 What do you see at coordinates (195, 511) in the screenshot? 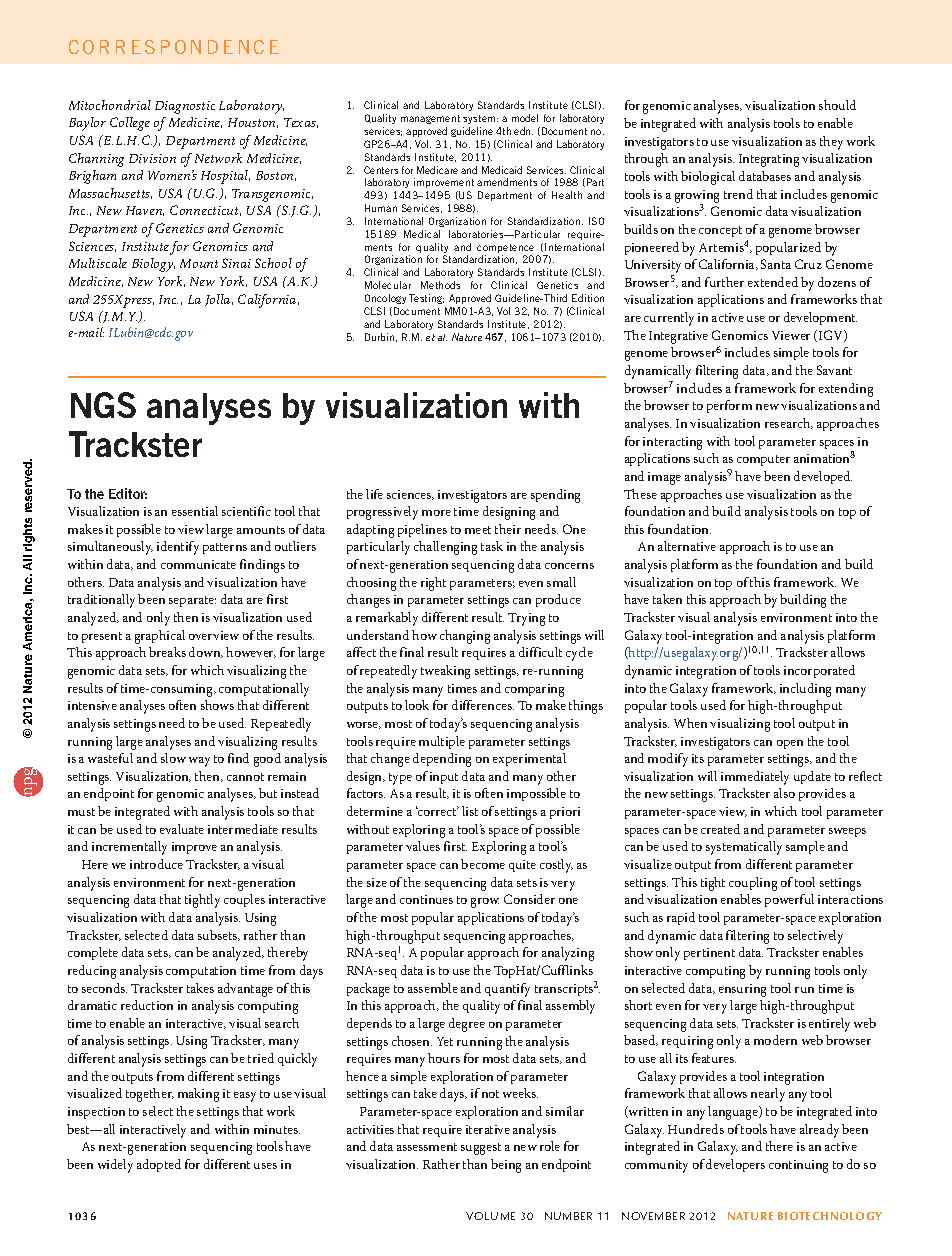
I see `essential` at bounding box center [195, 511].
